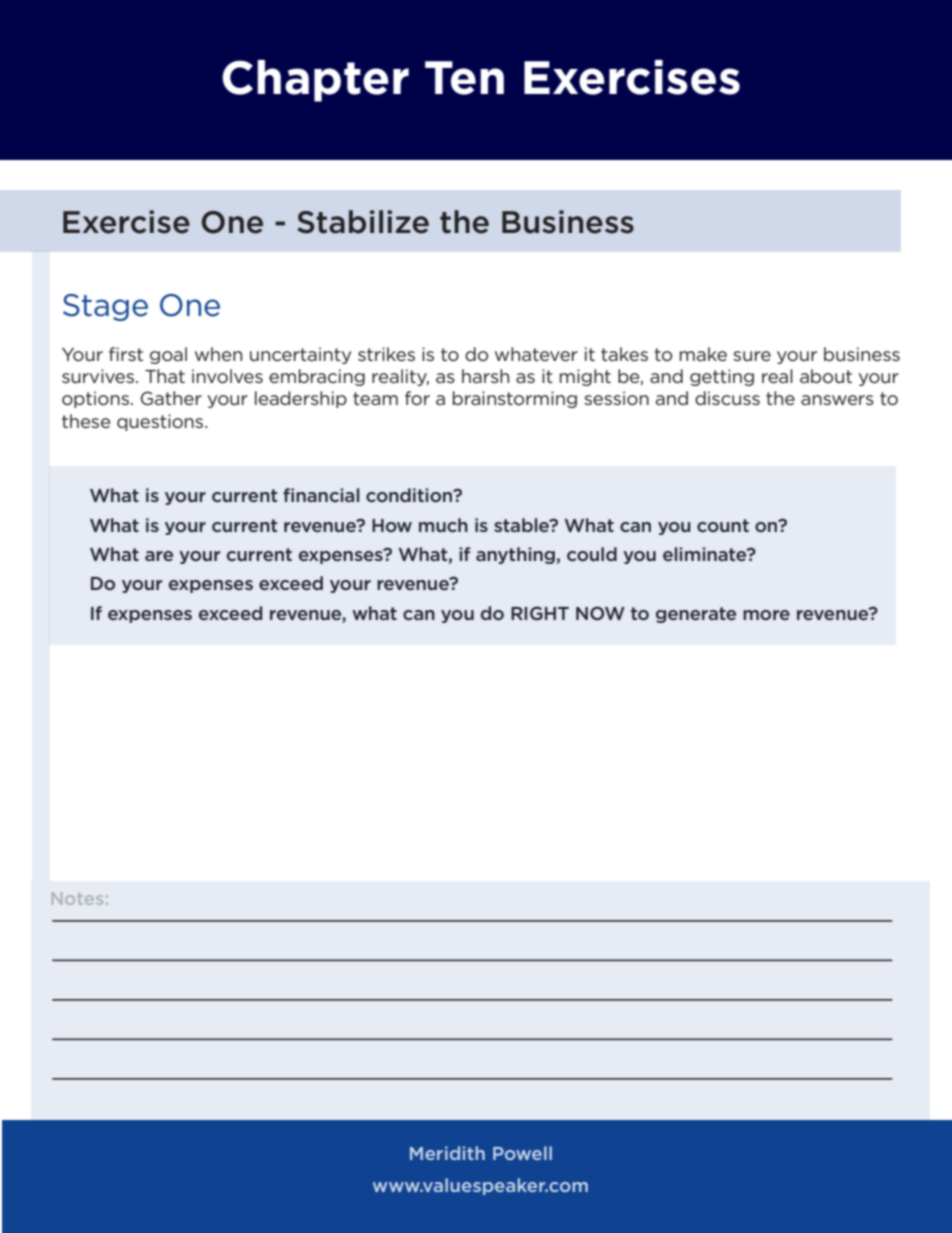 The width and height of the screenshot is (952, 1233). I want to click on discuss, so click(727, 398).
